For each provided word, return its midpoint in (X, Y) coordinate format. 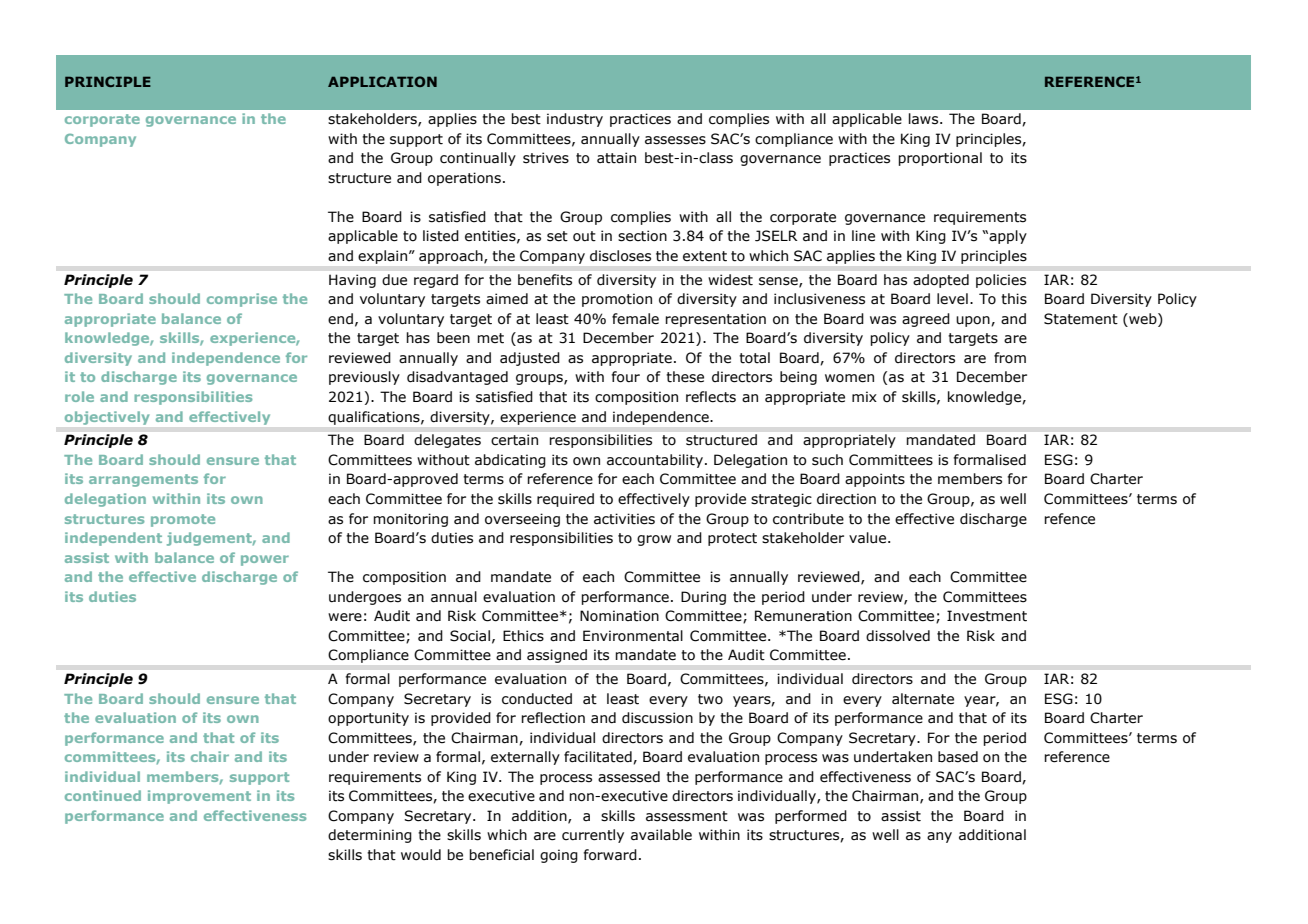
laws (925, 119)
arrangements (143, 480)
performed (811, 817)
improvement (199, 797)
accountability (655, 461)
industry (575, 120)
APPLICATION (382, 81)
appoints (875, 480)
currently (593, 836)
